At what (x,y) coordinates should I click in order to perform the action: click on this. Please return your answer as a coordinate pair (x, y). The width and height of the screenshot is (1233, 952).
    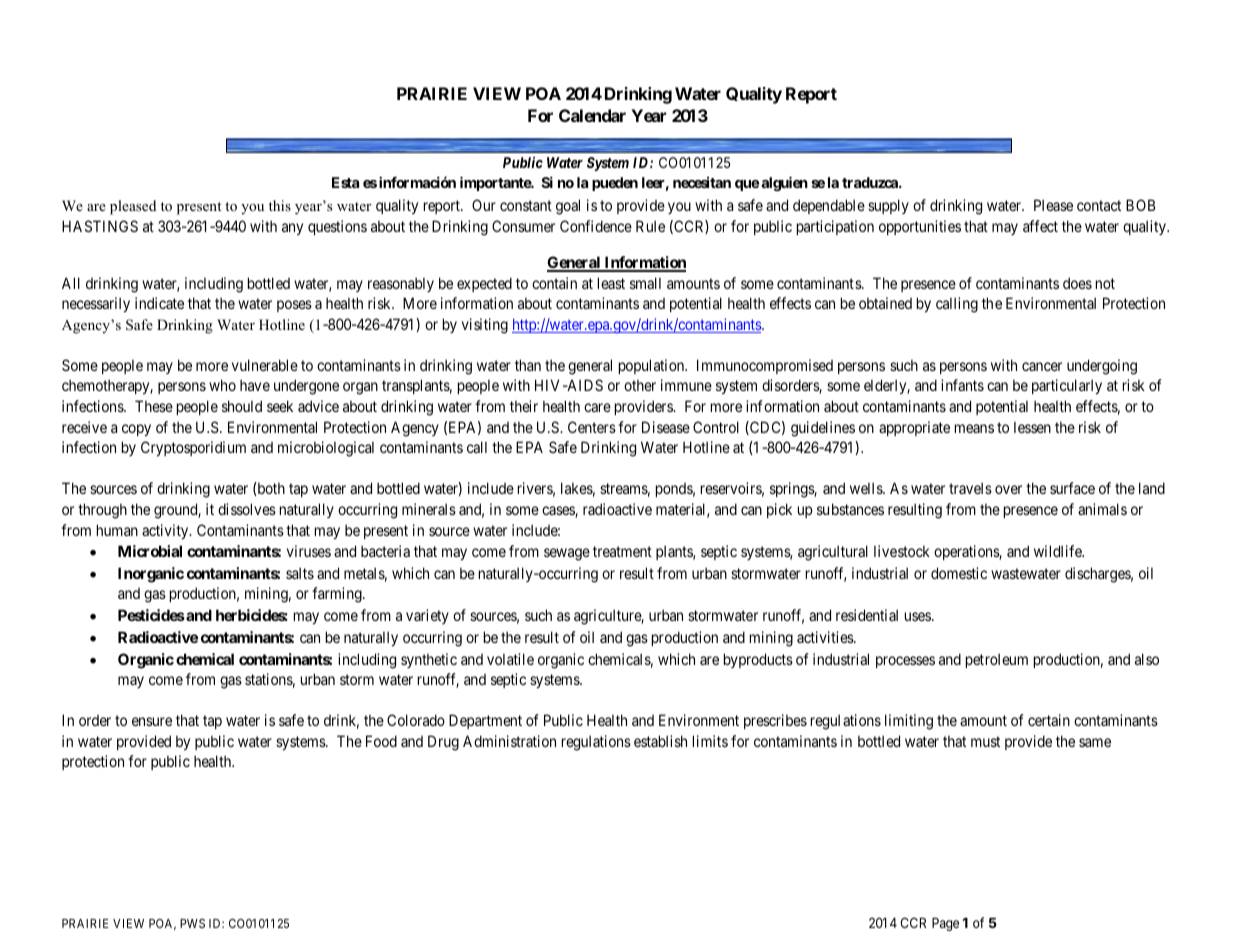
    Looking at the image, I should click on (280, 205).
